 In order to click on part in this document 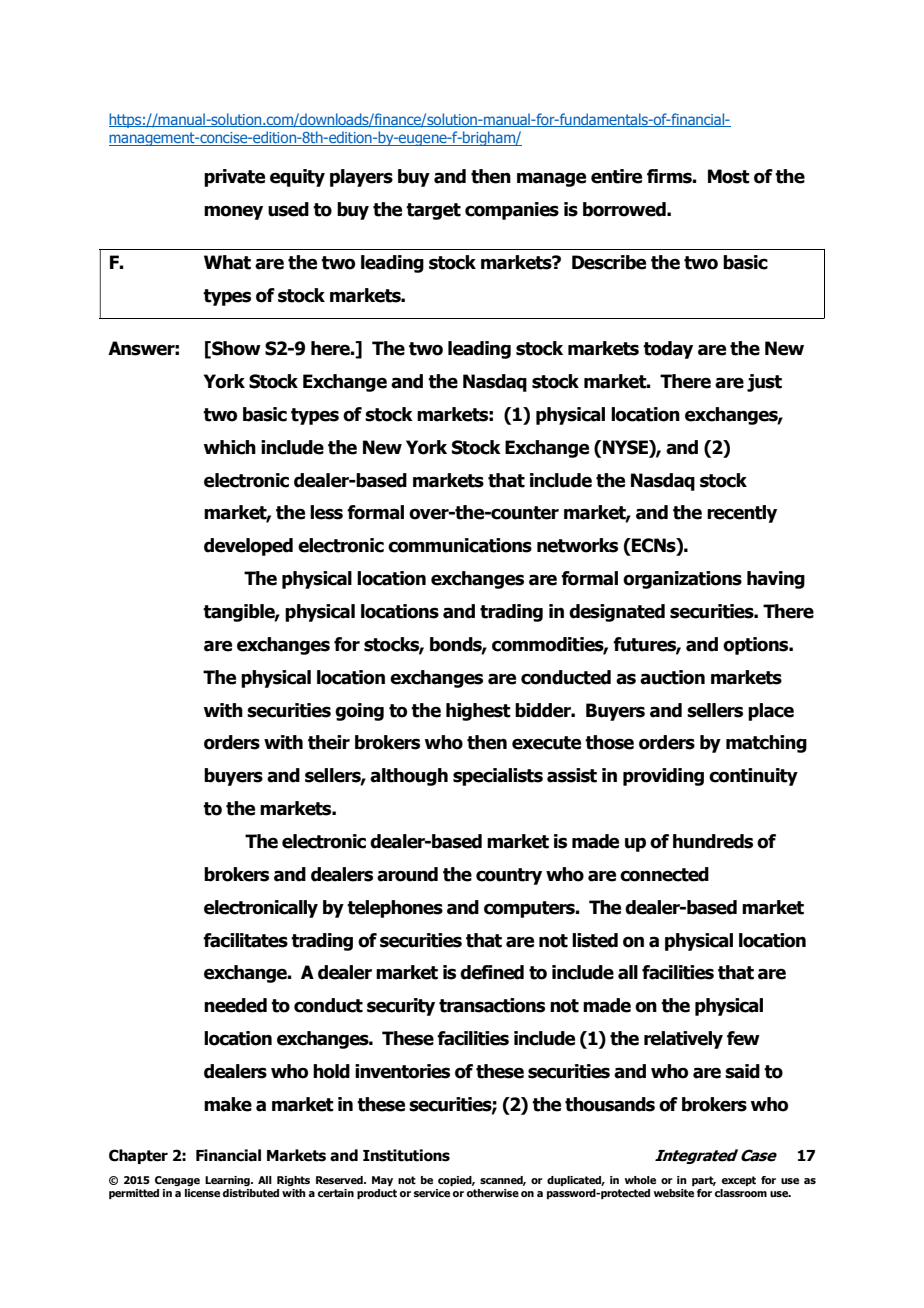, I will do `click(704, 1181)`.
